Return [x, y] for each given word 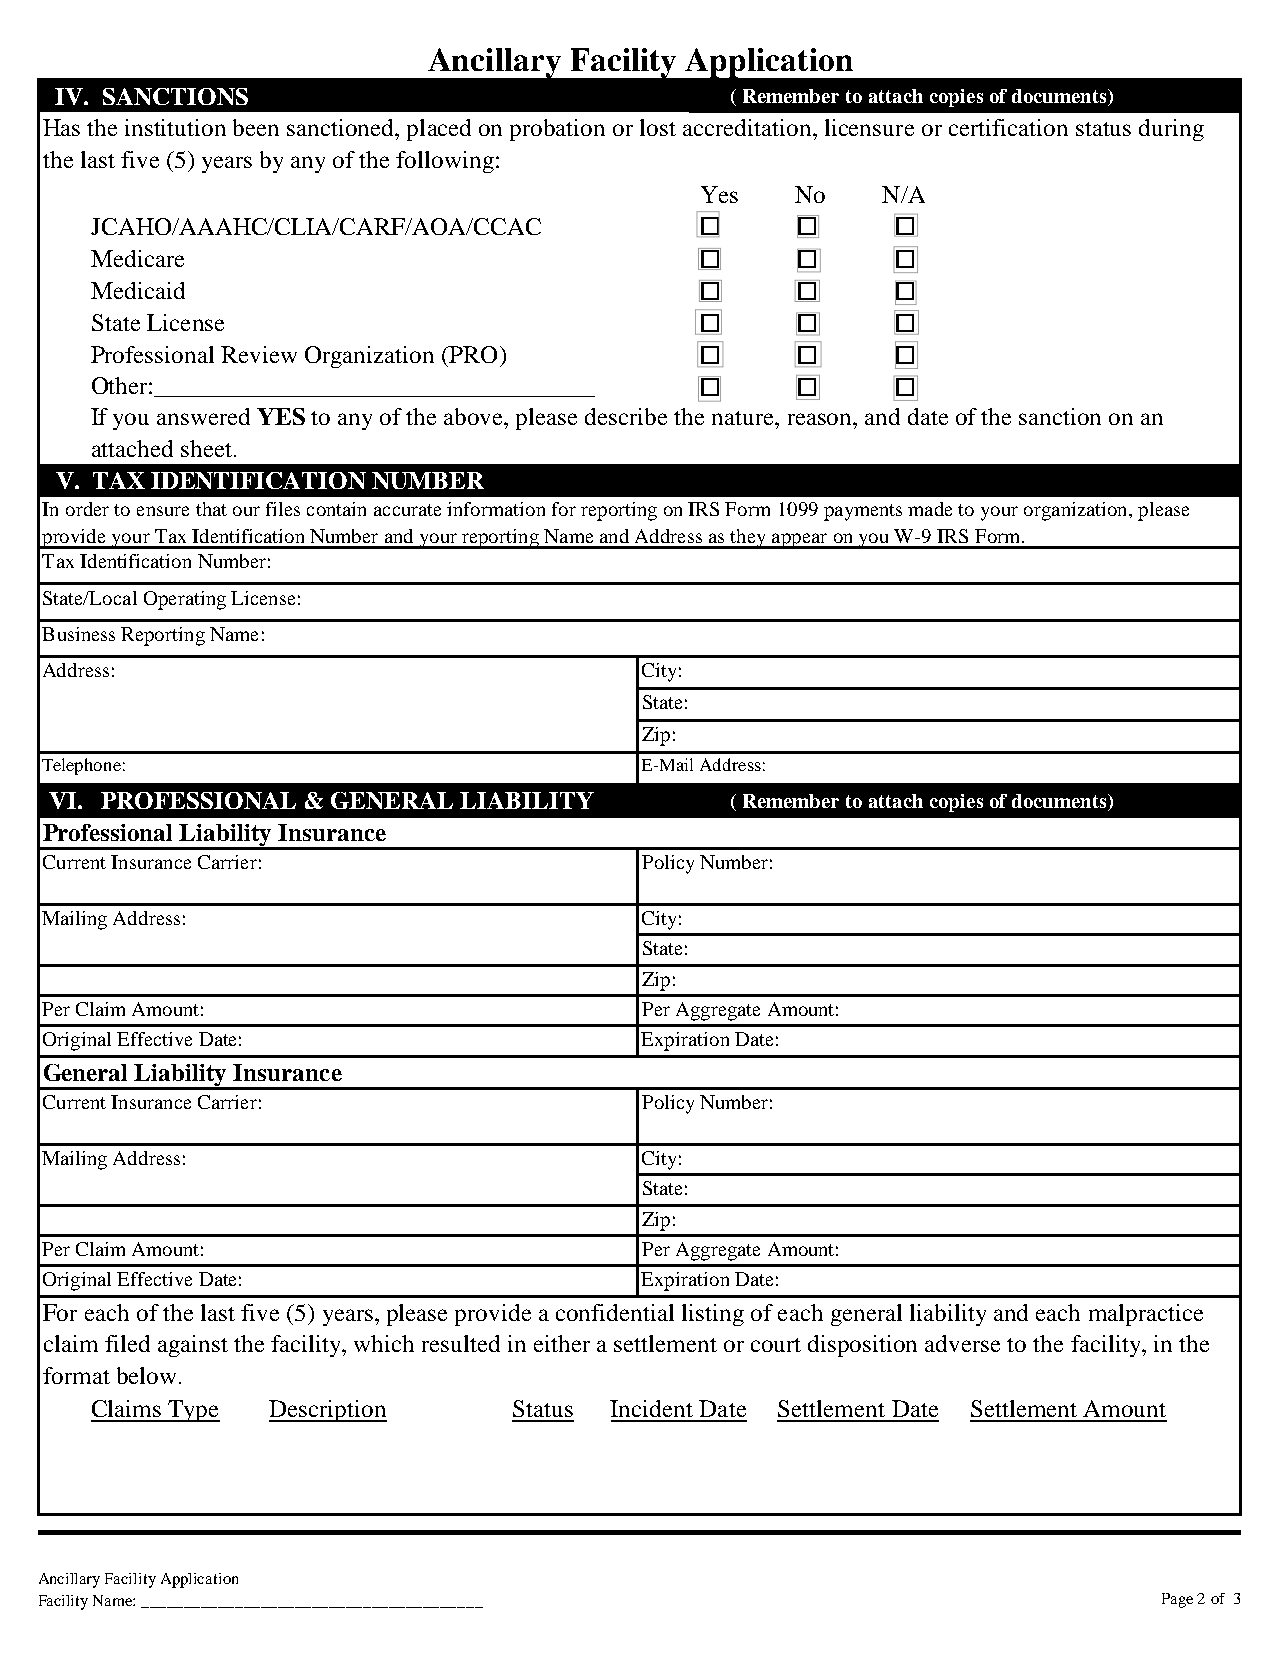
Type [193, 1411]
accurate [407, 510]
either [562, 1343]
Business [78, 634]
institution [175, 127]
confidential [615, 1312]
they [748, 539]
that [211, 509]
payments [863, 512]
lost [658, 127]
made [930, 509]
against [193, 1346]
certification [1008, 127]
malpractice [1146, 1315]
